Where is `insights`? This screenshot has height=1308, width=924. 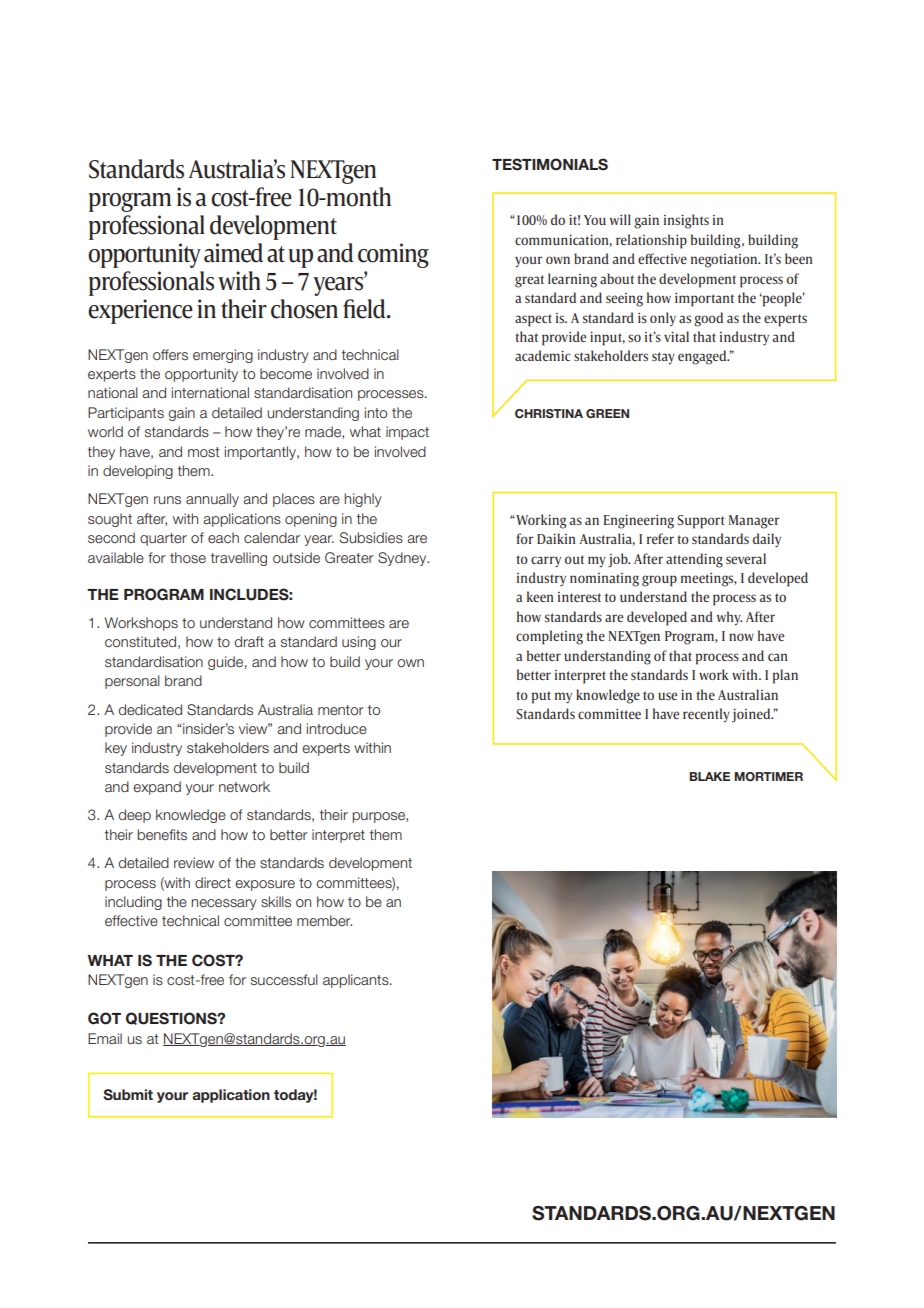 insights is located at coordinates (686, 221).
